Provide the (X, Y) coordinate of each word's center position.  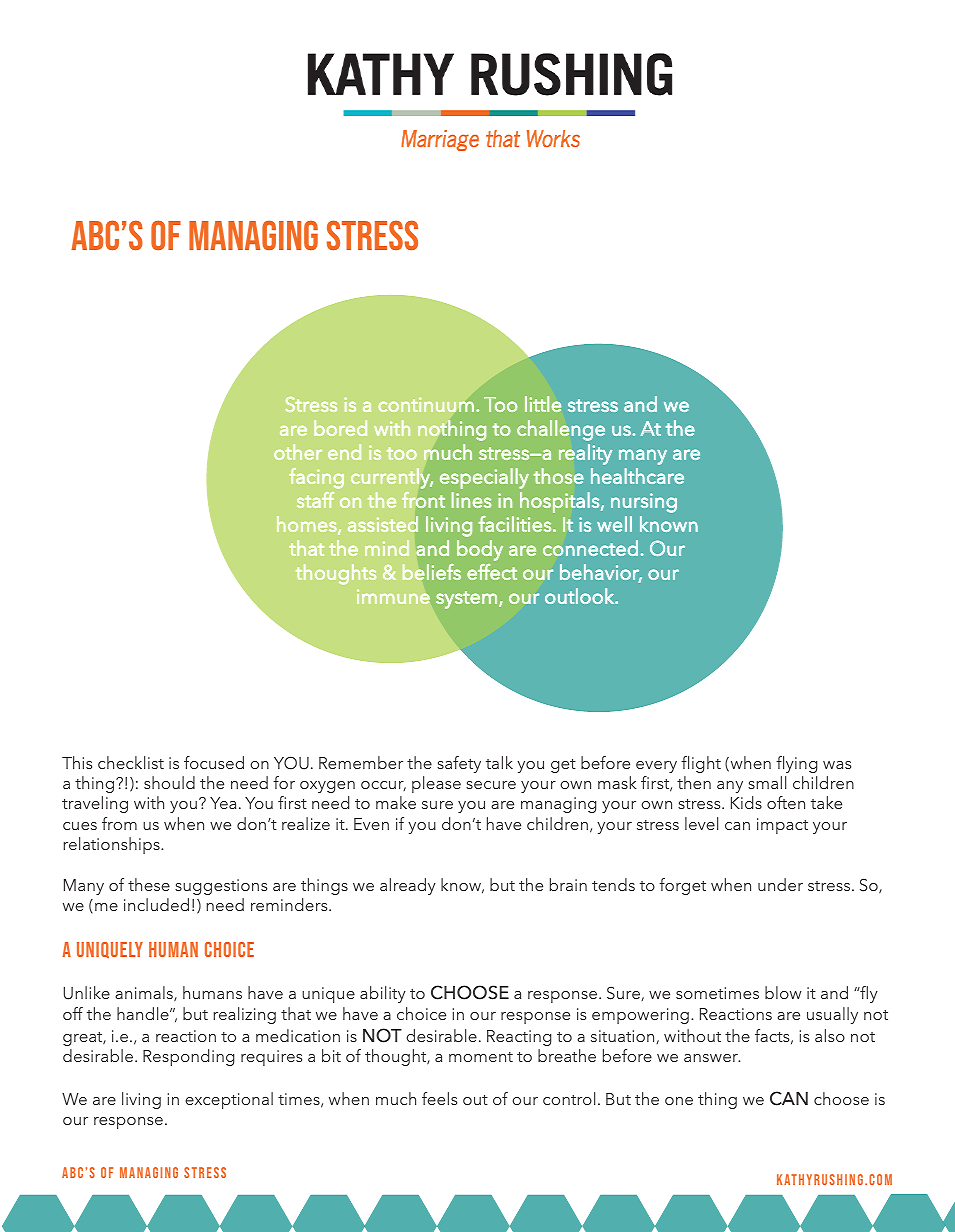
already (408, 886)
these (149, 884)
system (466, 600)
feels (439, 1098)
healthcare (637, 476)
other (298, 452)
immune (393, 596)
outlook (580, 596)
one (679, 1101)
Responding (188, 1057)
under (780, 884)
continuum (426, 404)
